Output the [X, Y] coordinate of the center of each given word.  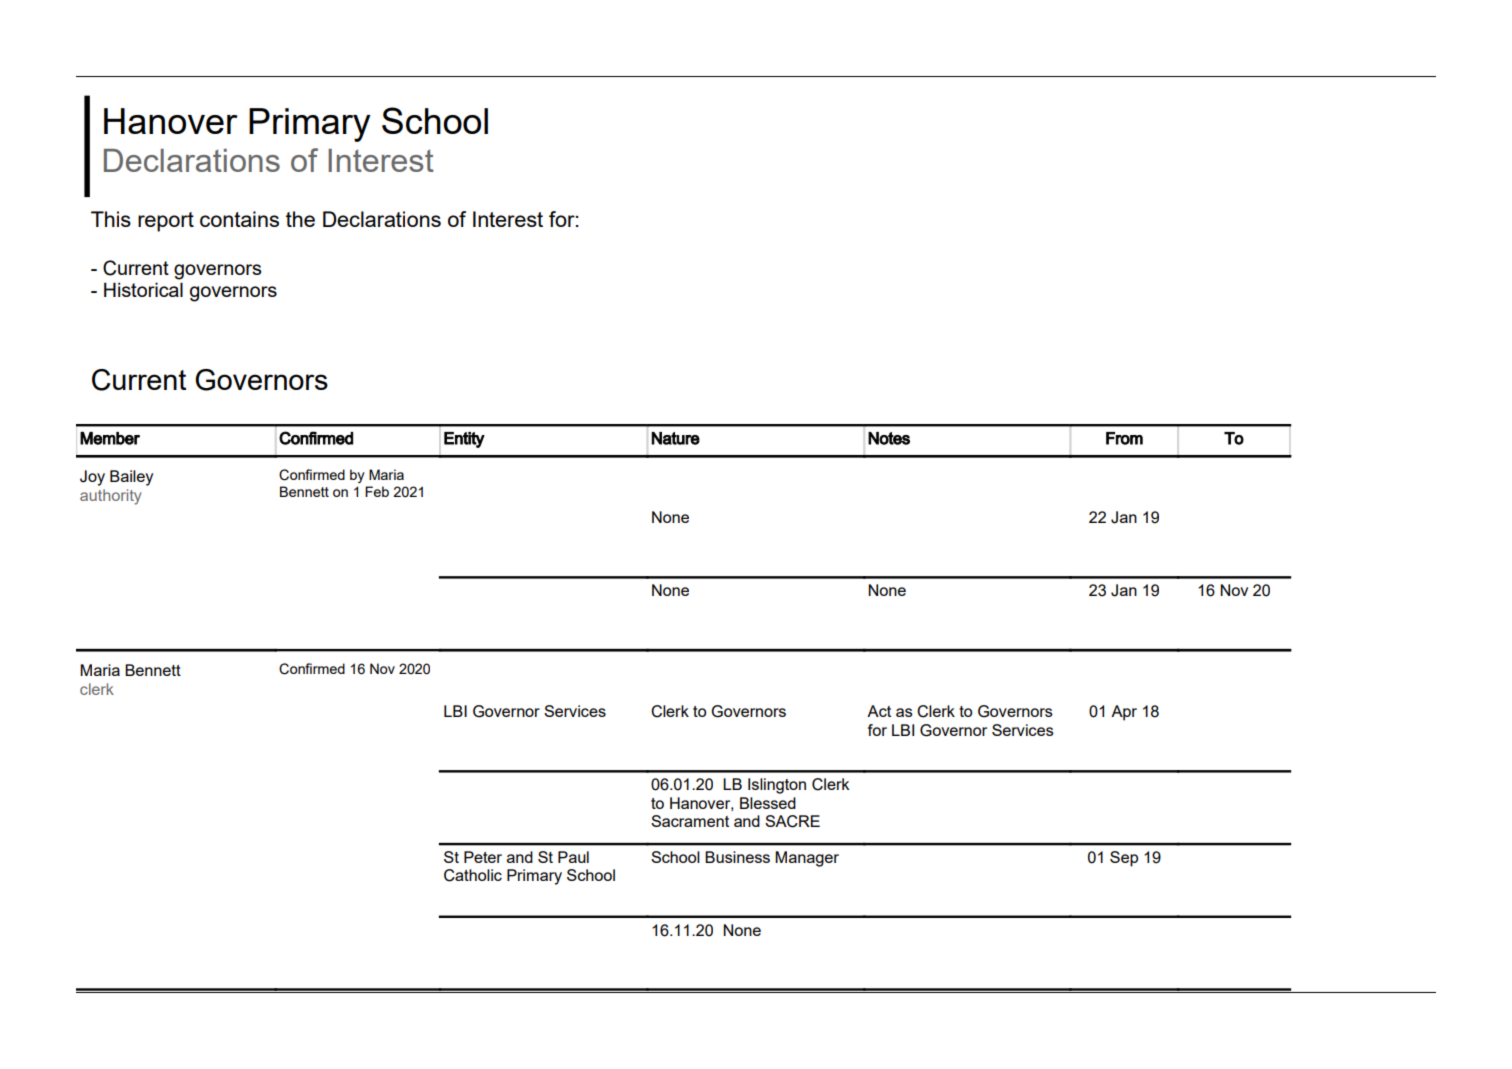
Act [879, 711]
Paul [573, 857]
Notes [889, 438]
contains [239, 219]
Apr [1124, 713]
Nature [675, 438]
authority [111, 497]
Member [110, 438]
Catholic [473, 875]
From [1124, 438]
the [300, 219]
